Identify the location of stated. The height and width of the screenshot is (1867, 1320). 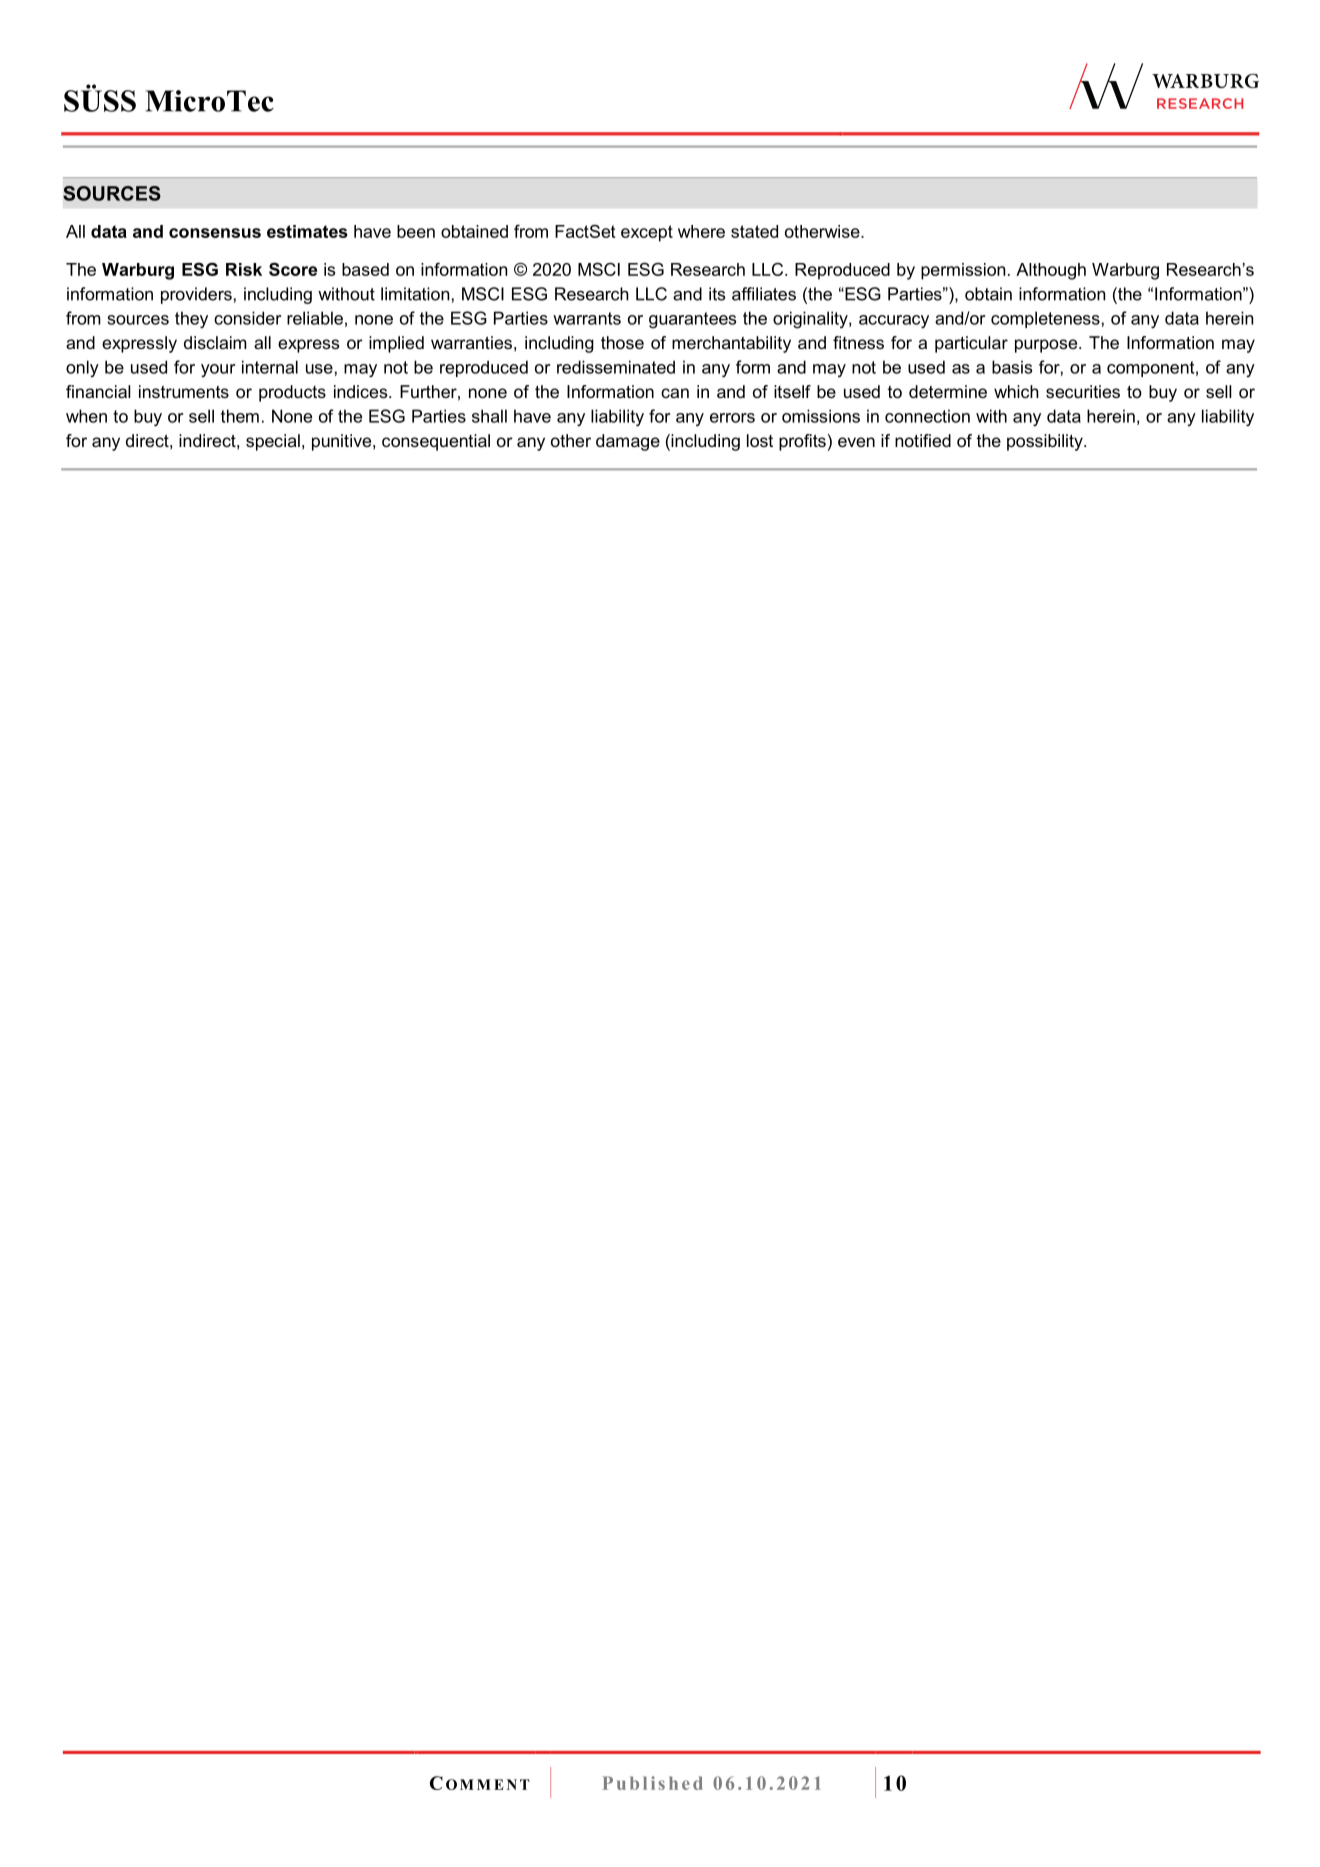
(754, 231).
